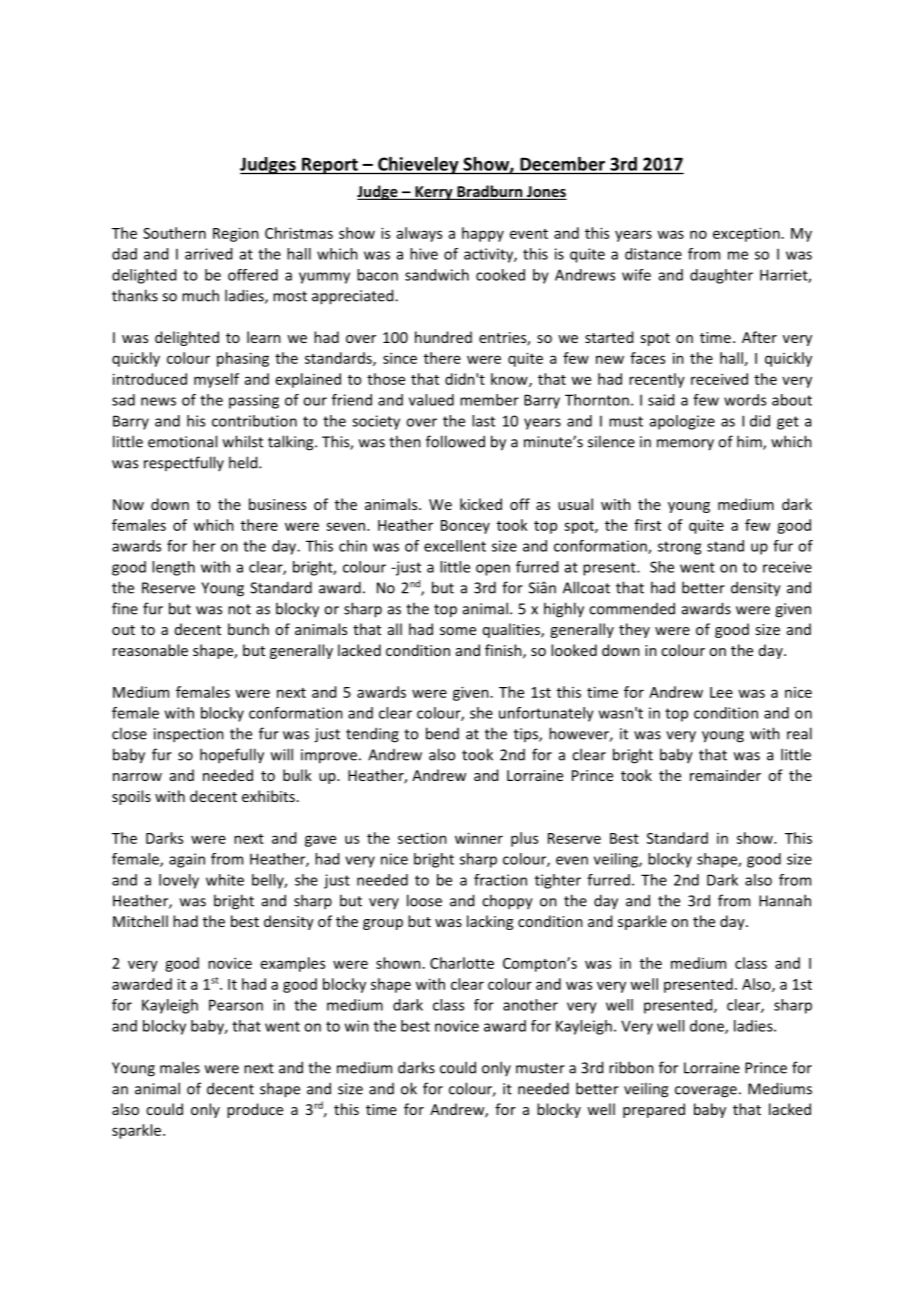  What do you see at coordinates (174, 233) in the image?
I see `Southern` at bounding box center [174, 233].
